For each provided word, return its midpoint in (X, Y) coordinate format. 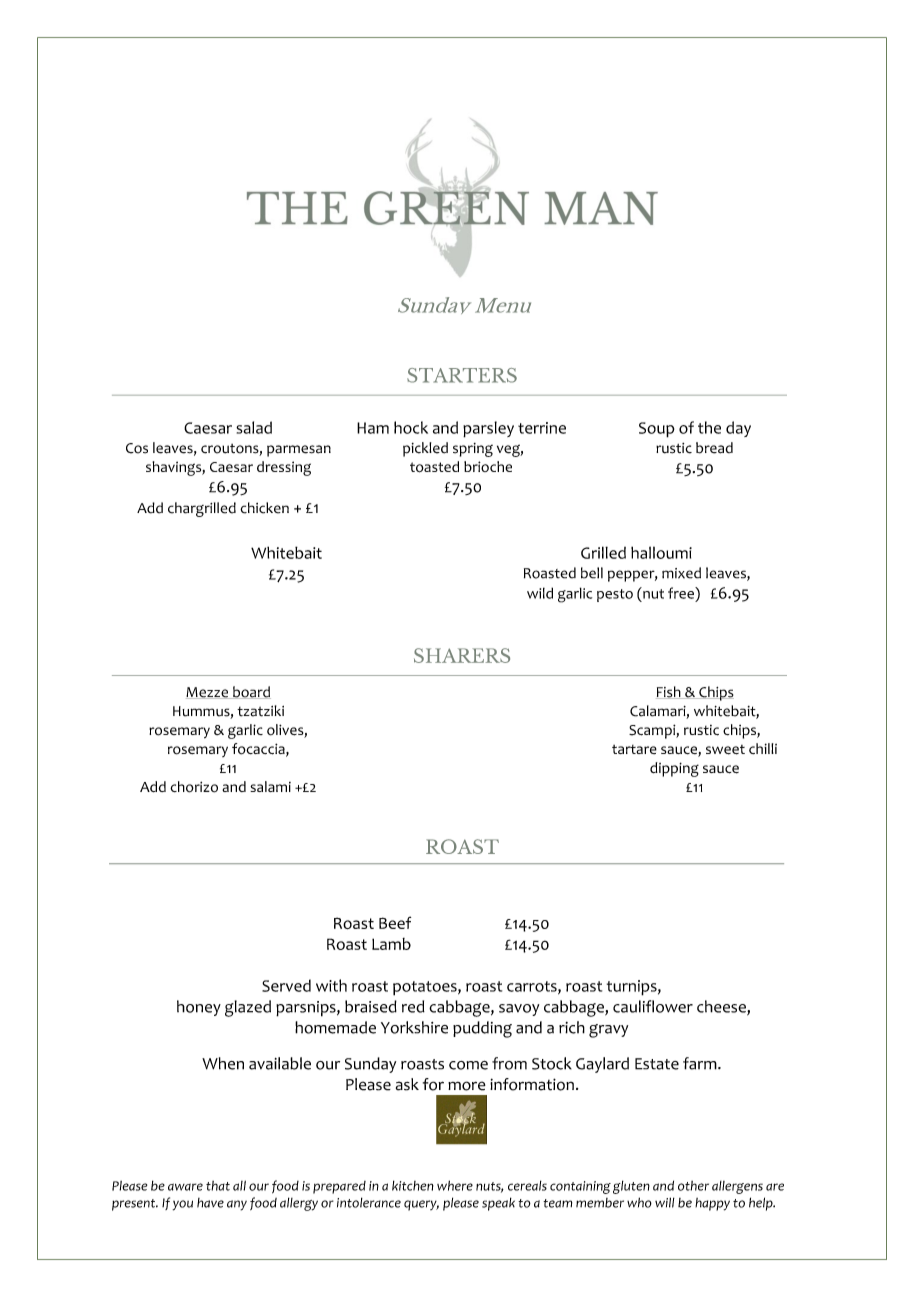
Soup (657, 430)
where (455, 1185)
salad (254, 427)
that (218, 1186)
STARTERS (462, 375)
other (693, 1186)
